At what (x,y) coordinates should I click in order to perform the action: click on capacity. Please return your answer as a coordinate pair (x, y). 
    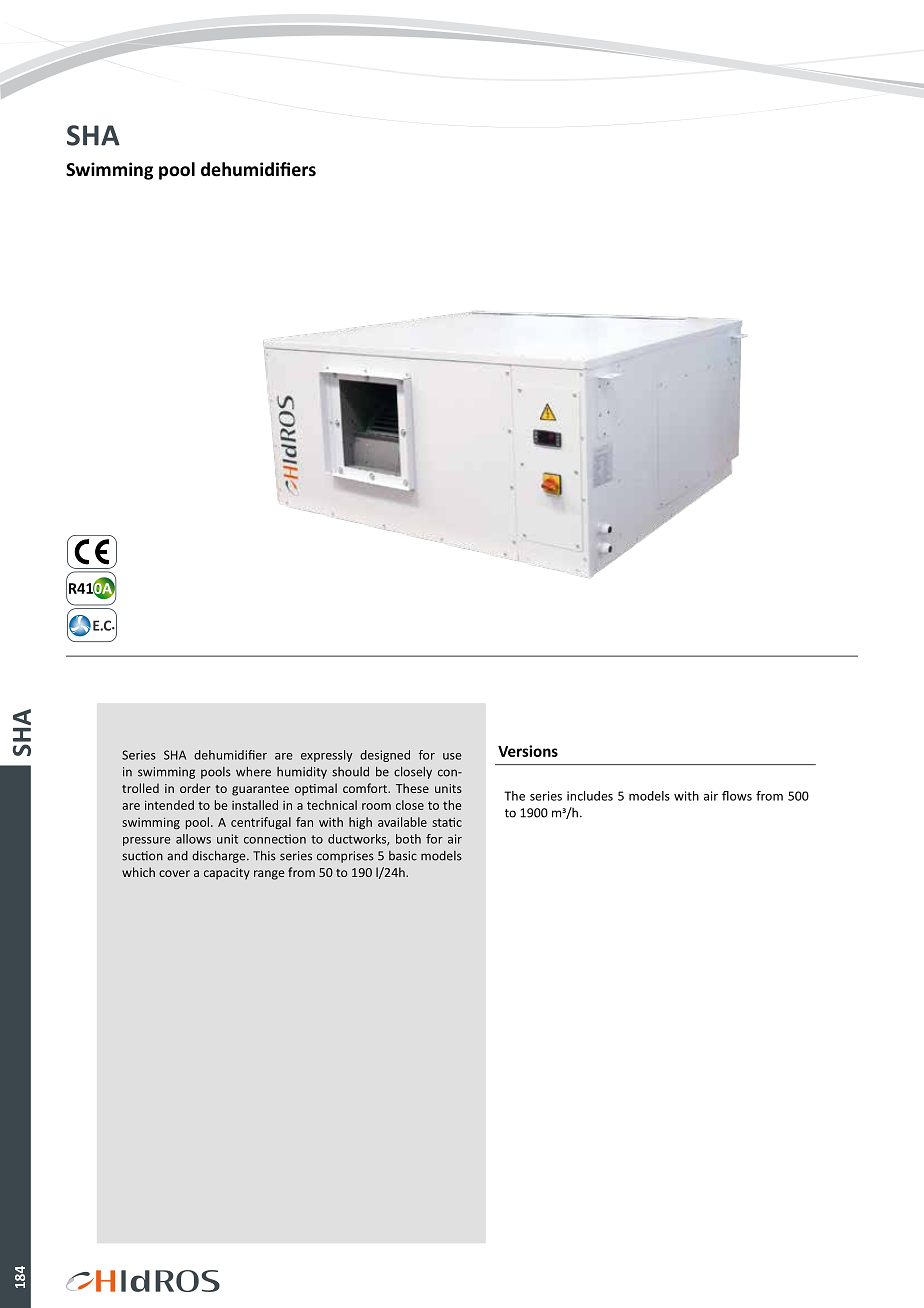
    Looking at the image, I should click on (227, 874).
